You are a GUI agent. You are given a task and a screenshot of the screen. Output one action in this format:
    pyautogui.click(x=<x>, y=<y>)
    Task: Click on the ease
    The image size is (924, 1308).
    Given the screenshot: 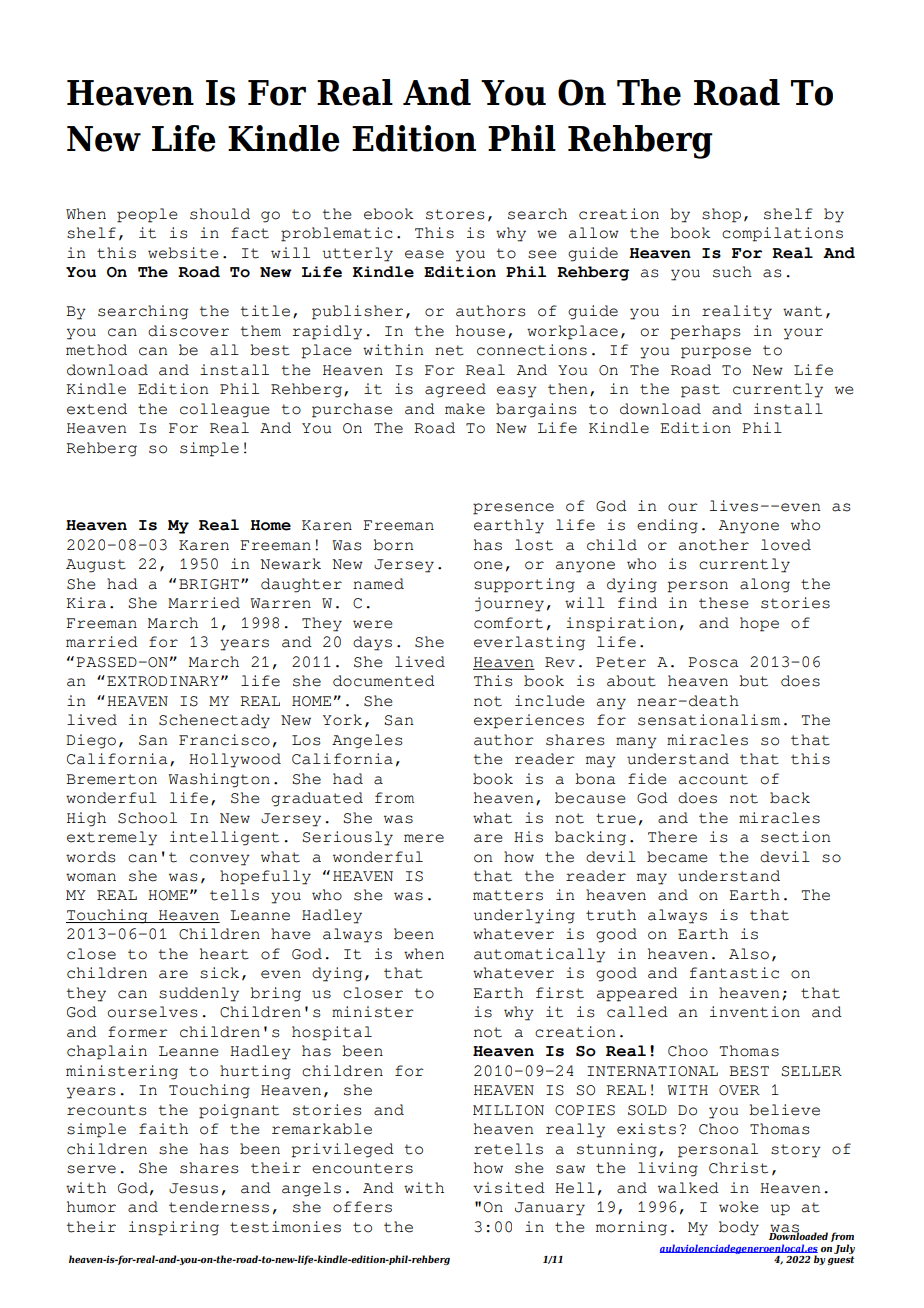 What is the action you would take?
    pyautogui.click(x=424, y=254)
